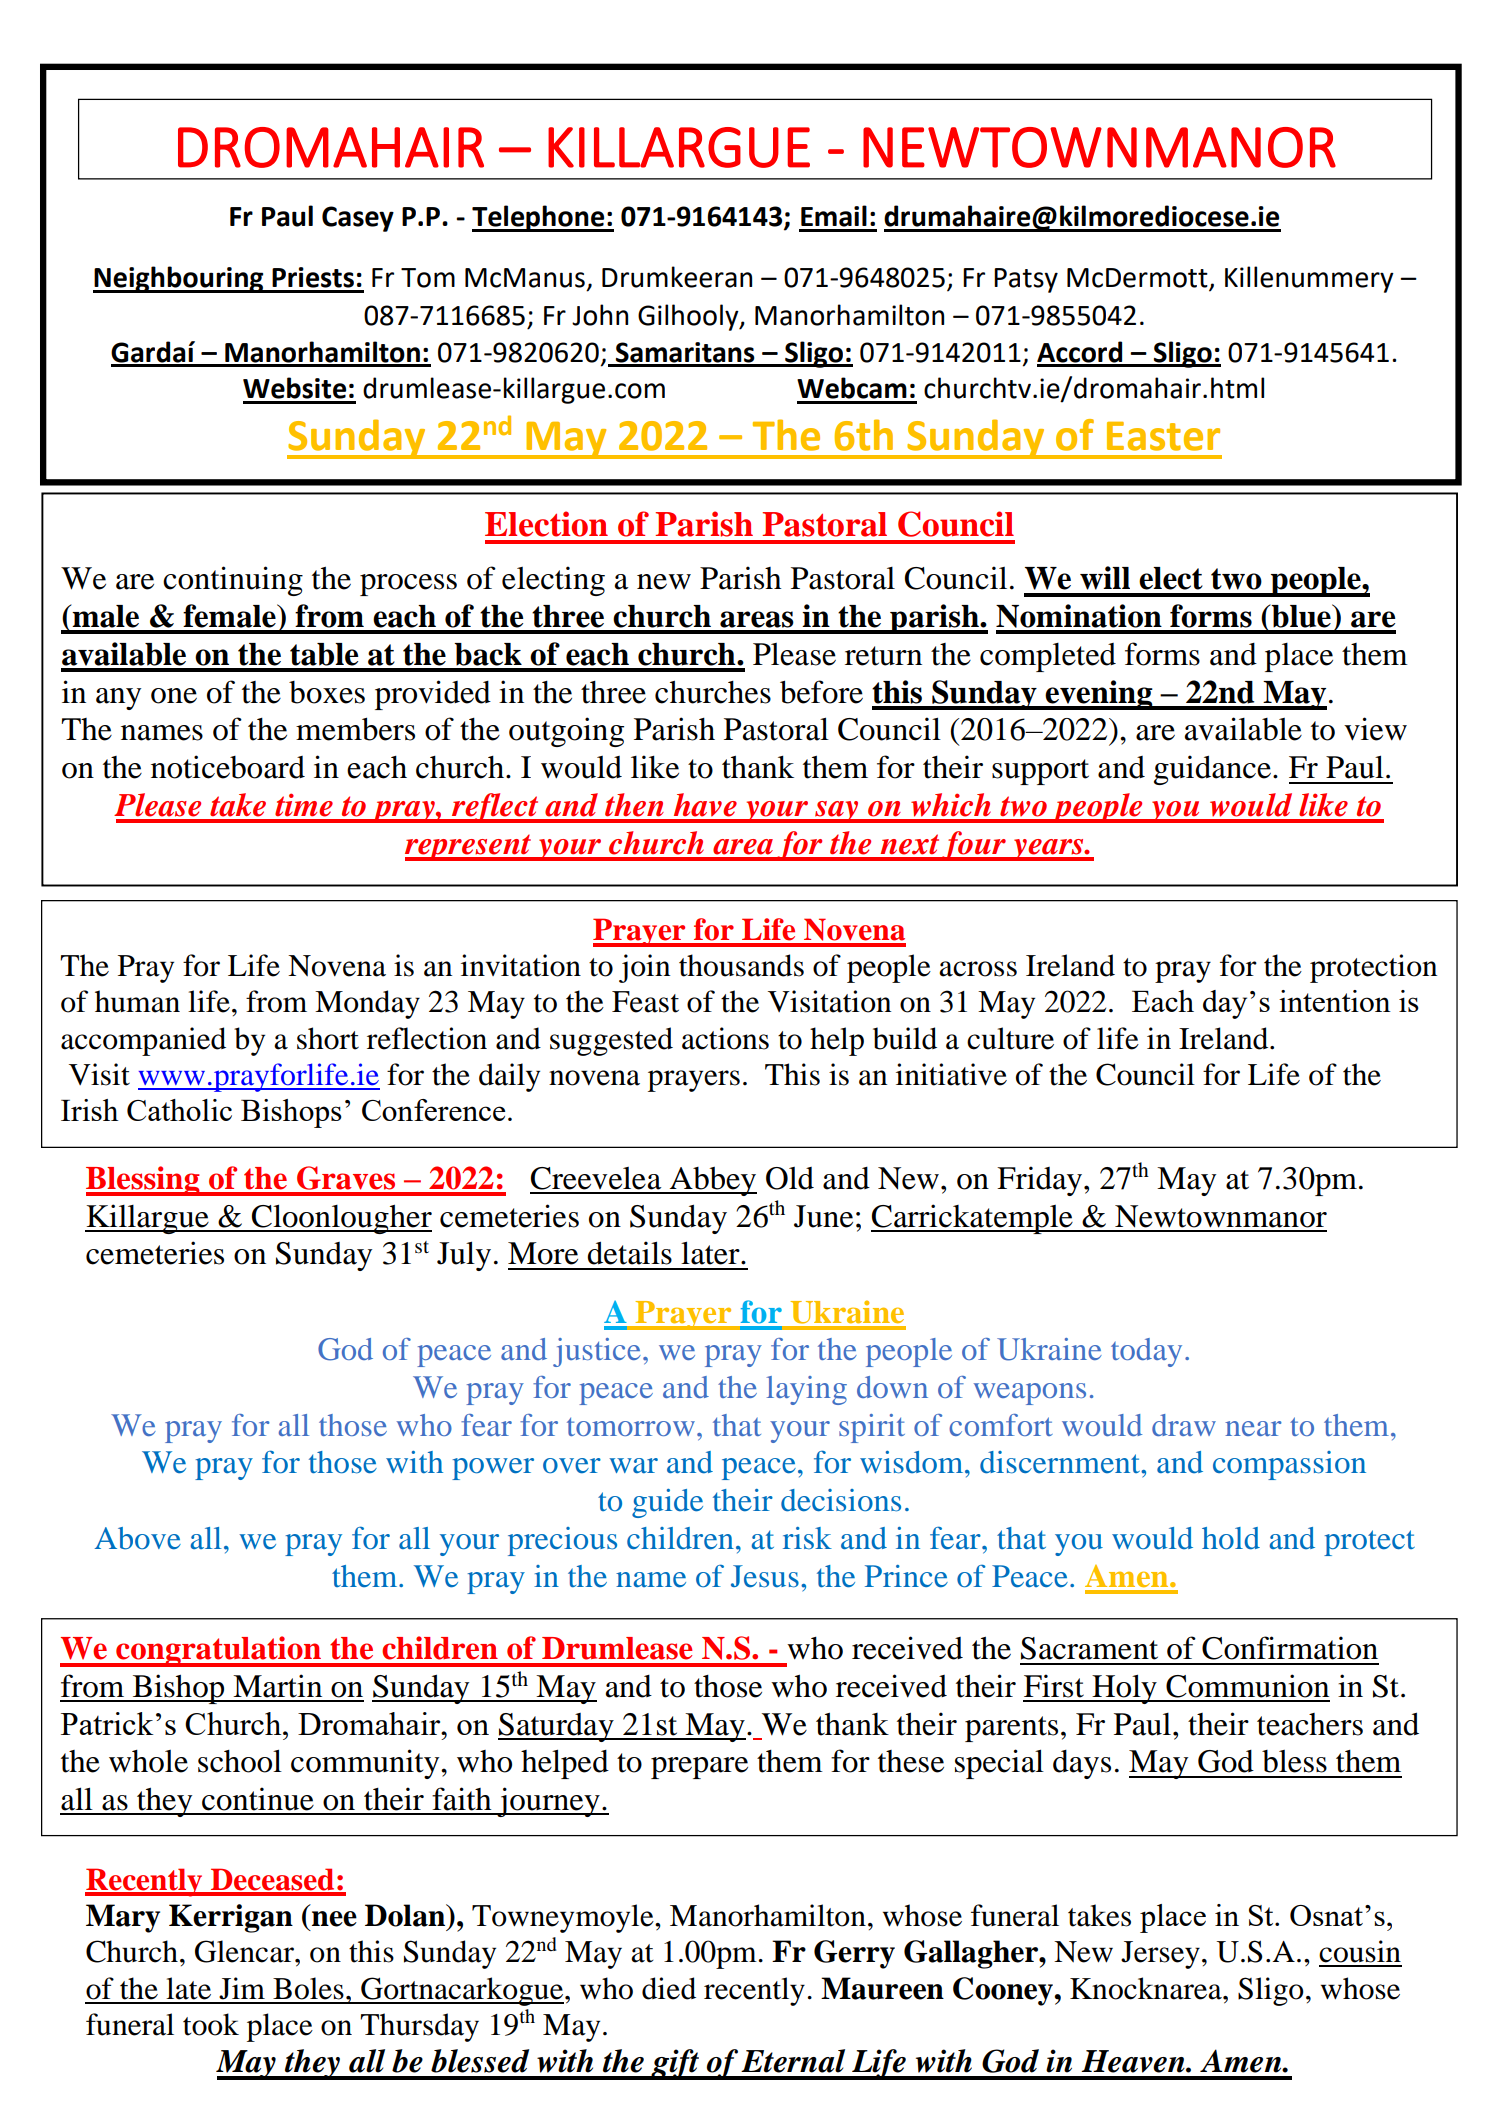 The height and width of the screenshot is (2124, 1502). What do you see at coordinates (600, 315) in the screenshot?
I see `John` at bounding box center [600, 315].
